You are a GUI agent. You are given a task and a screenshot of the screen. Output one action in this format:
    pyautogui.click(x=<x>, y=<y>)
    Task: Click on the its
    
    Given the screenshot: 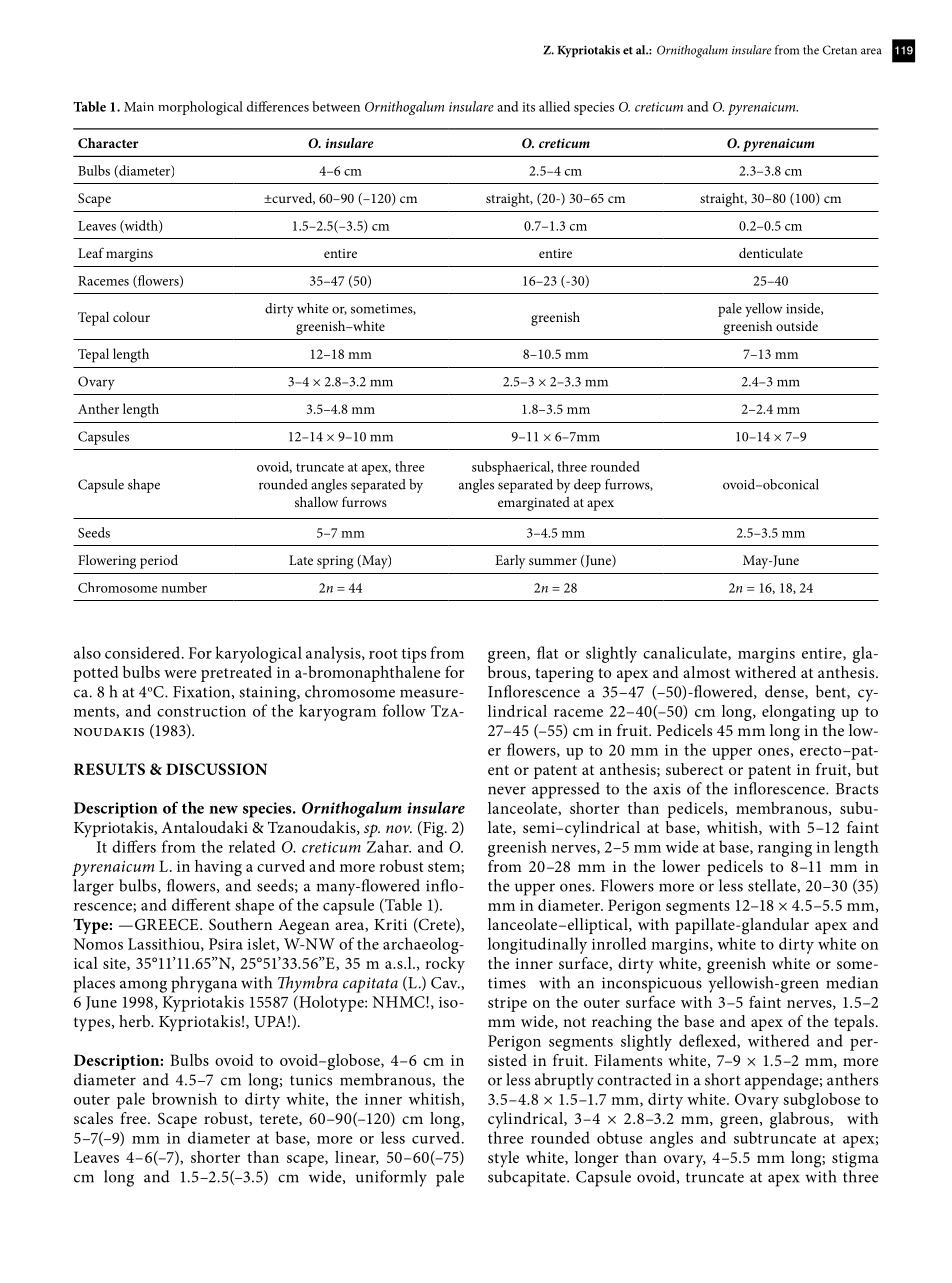 What is the action you would take?
    pyautogui.click(x=528, y=107)
